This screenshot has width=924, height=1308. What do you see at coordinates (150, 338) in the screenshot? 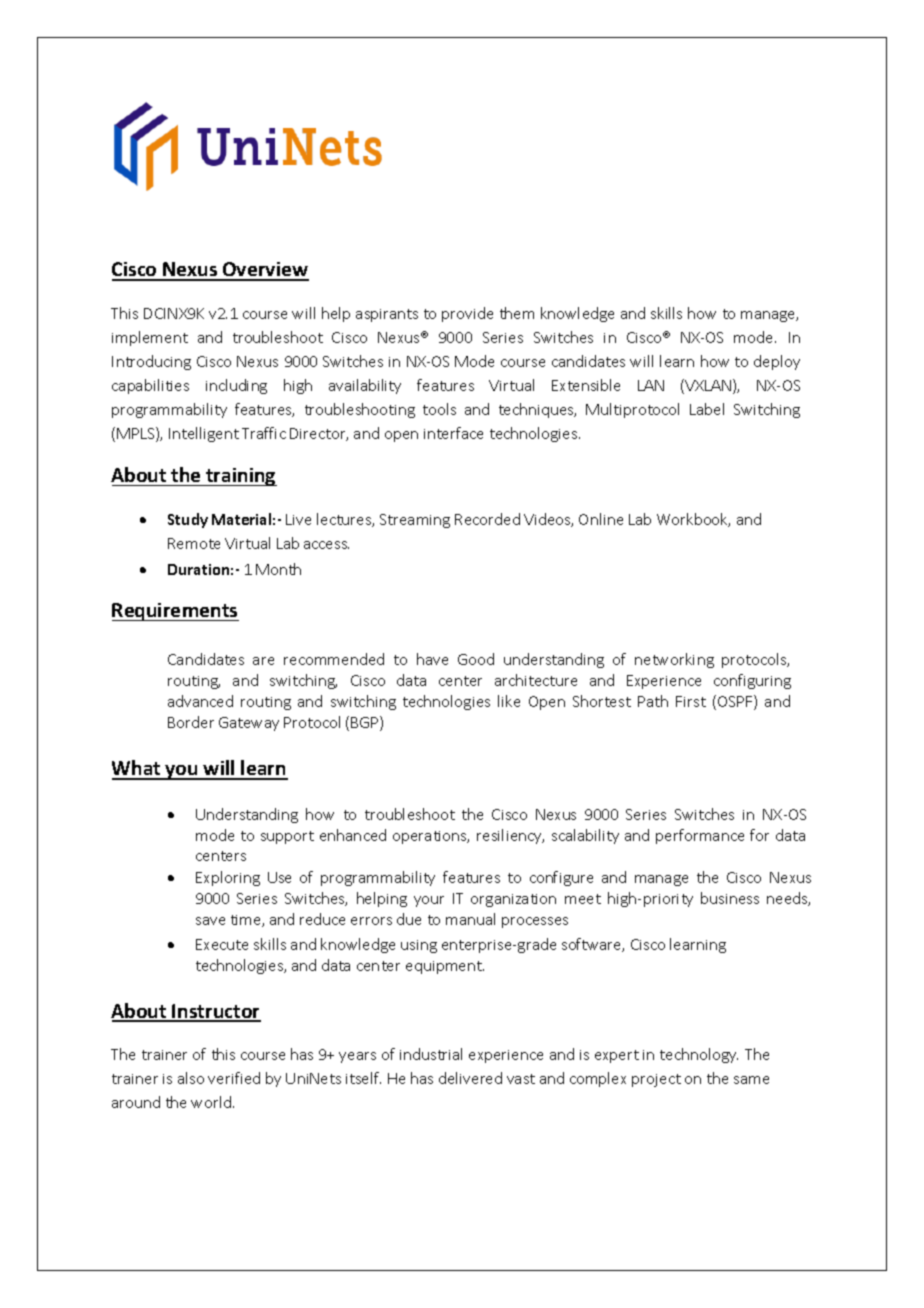
I see `implement` at bounding box center [150, 338].
